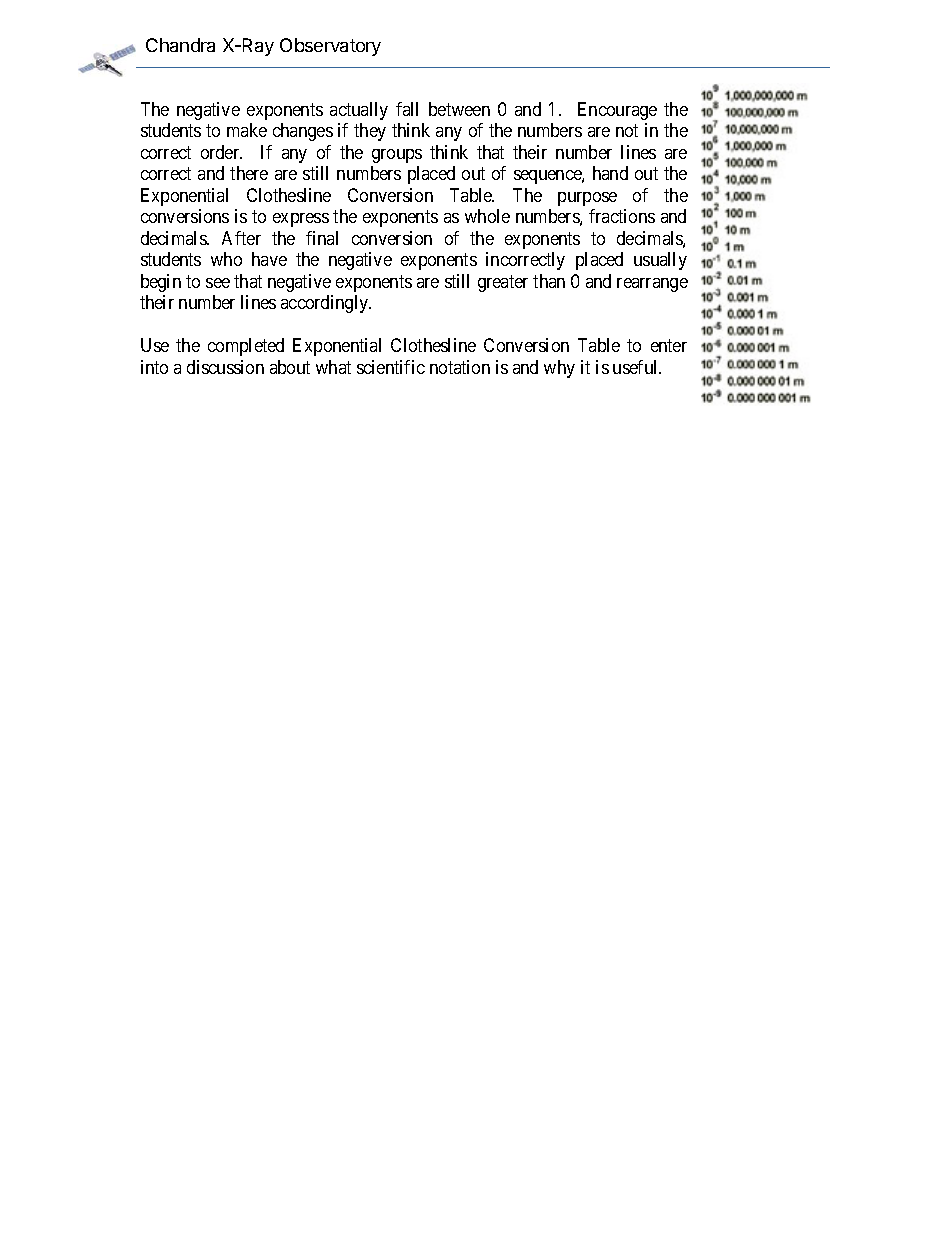  Describe the element at coordinates (301, 220) in the screenshot. I see `express` at that location.
